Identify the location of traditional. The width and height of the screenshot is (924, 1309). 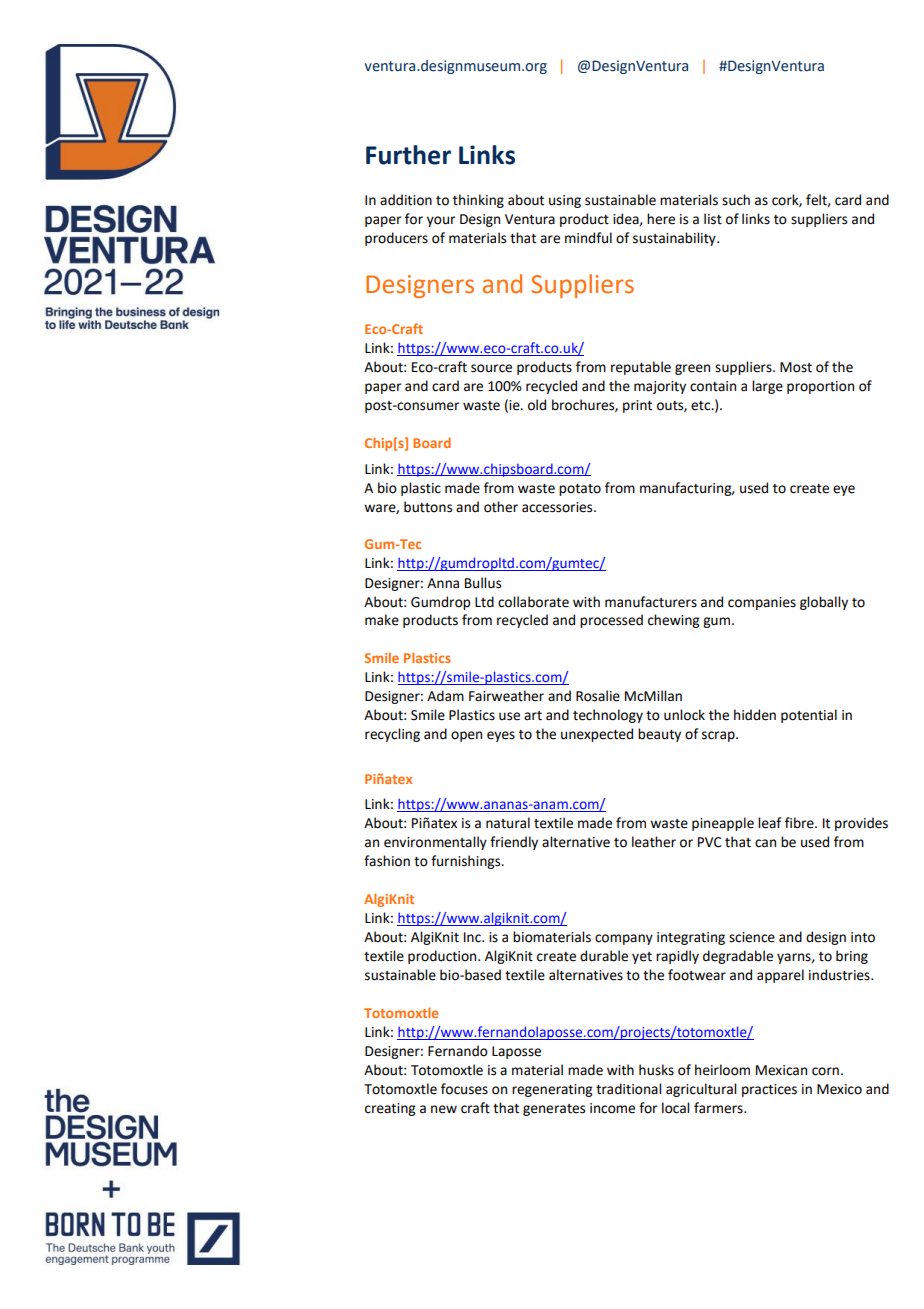
(628, 1089).
